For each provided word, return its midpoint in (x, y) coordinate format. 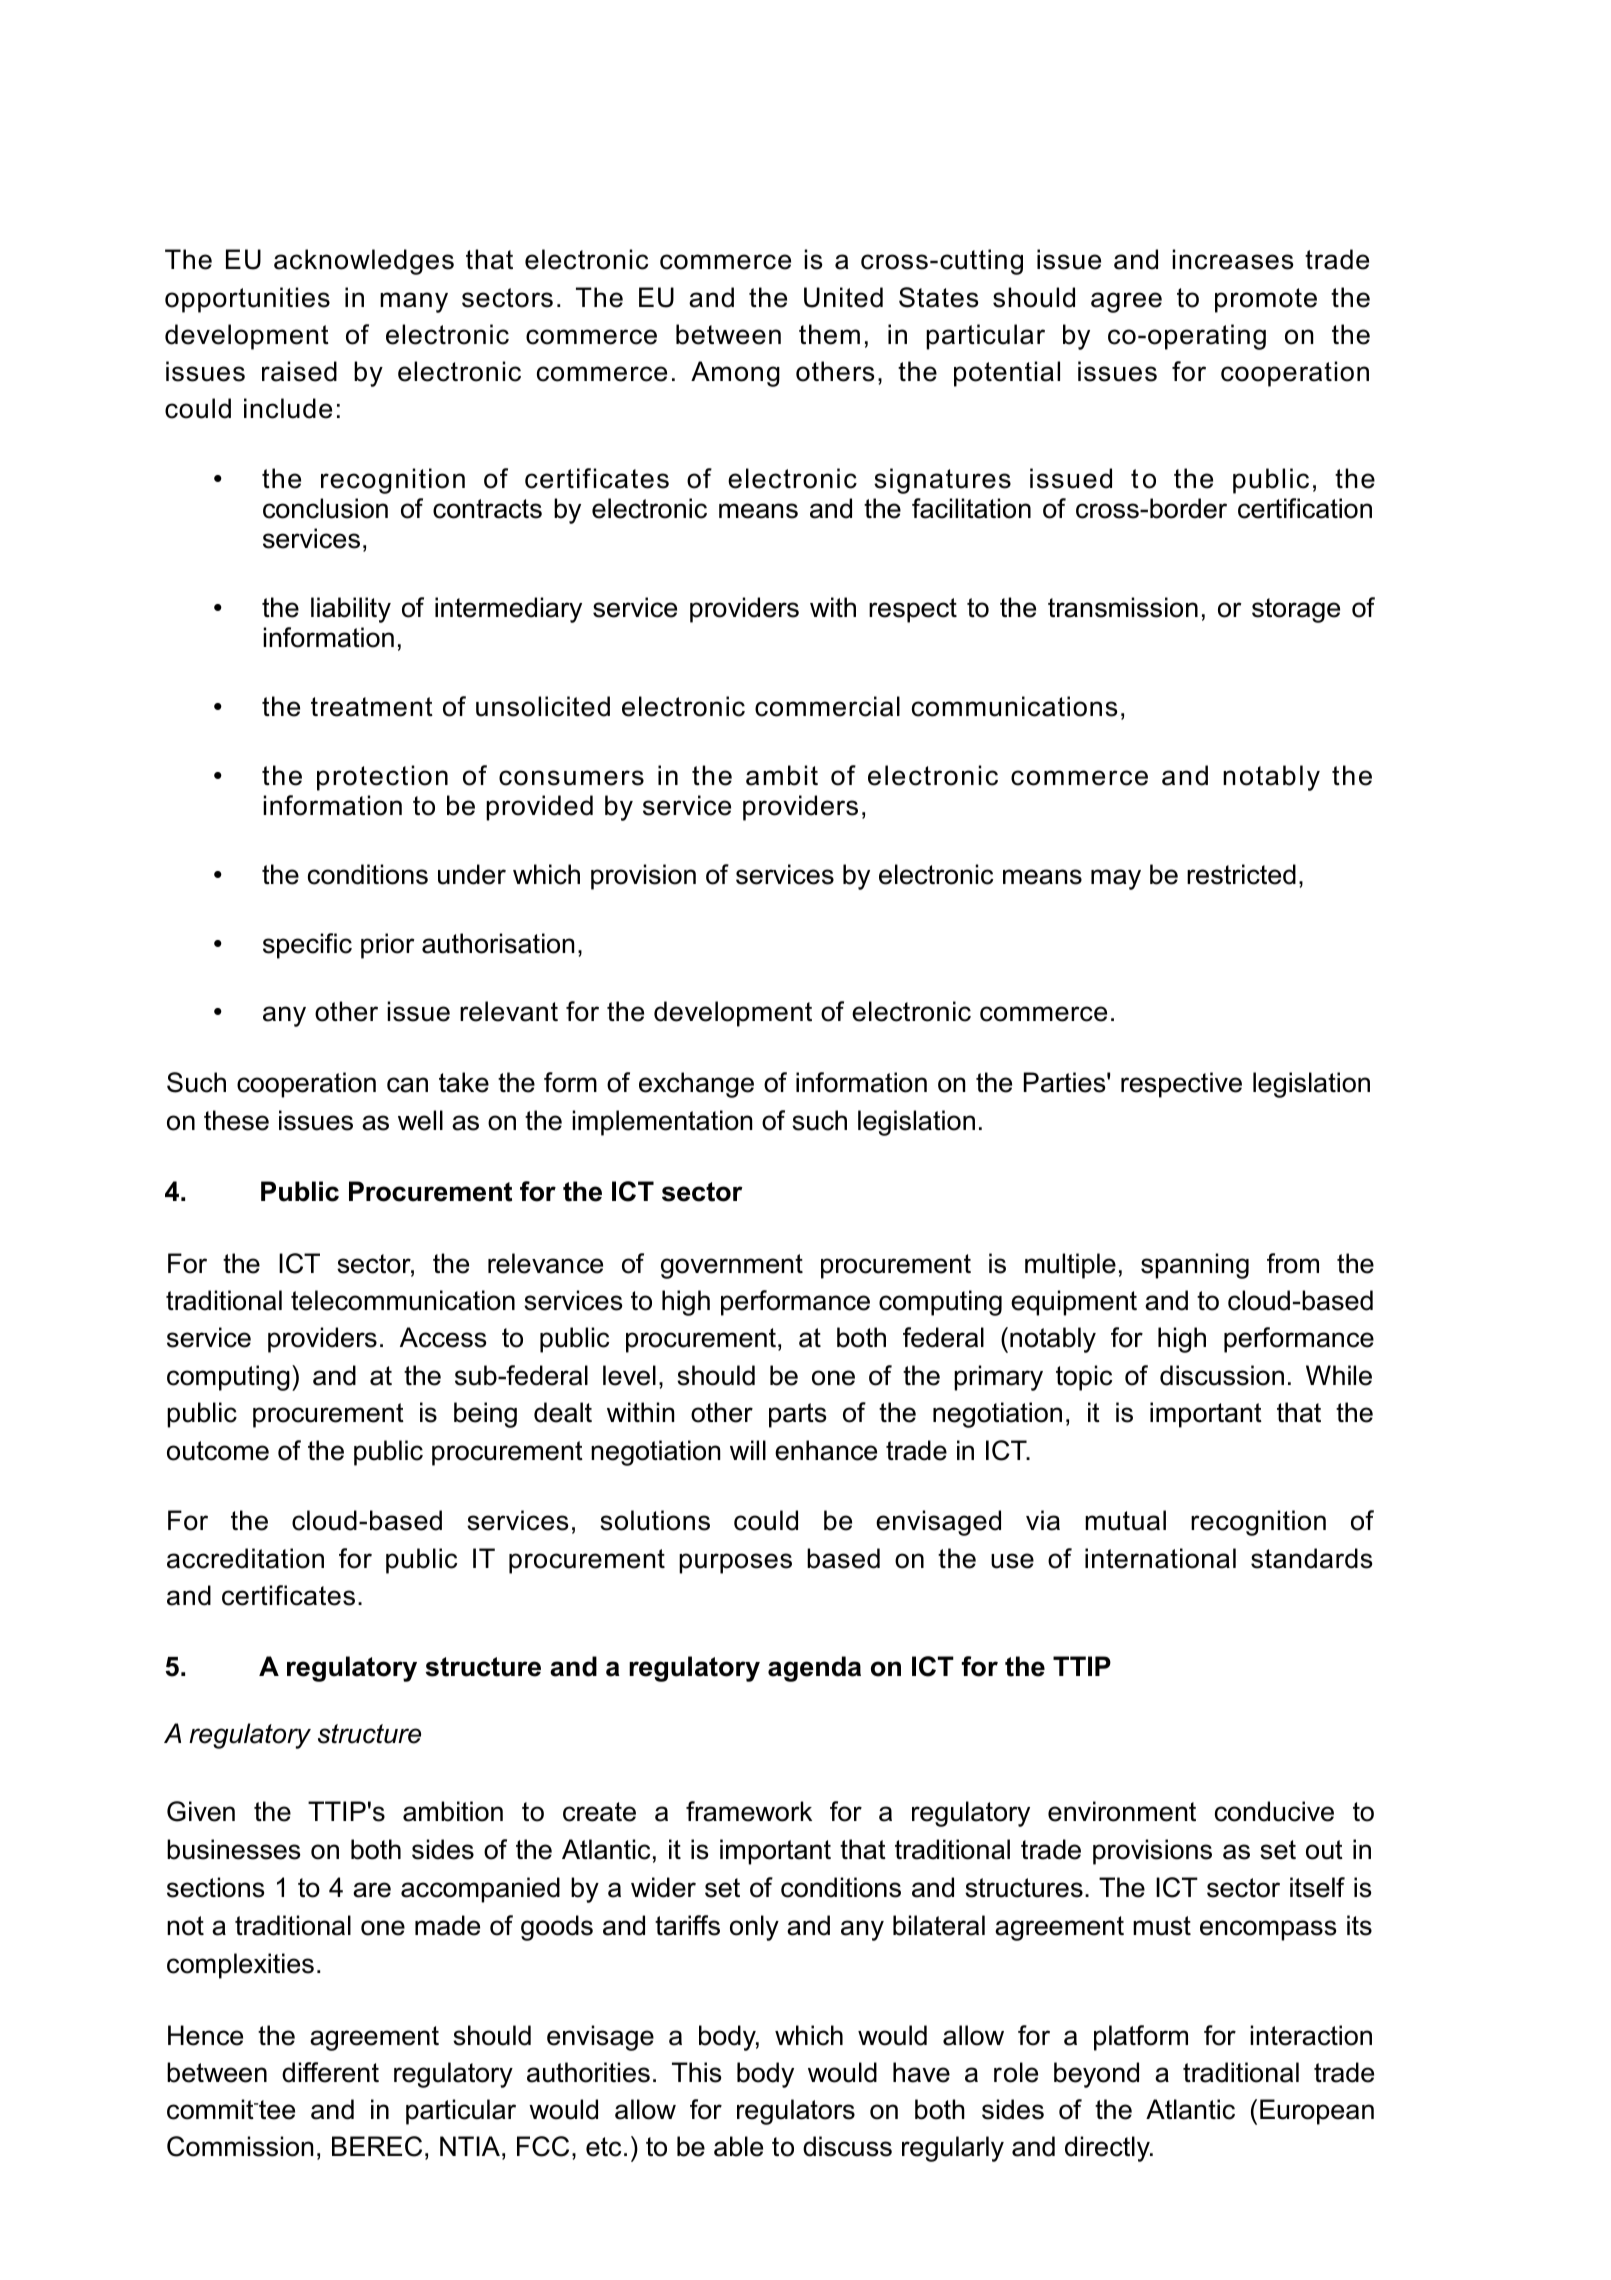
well (420, 1120)
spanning (1195, 1266)
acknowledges (364, 262)
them (829, 334)
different (330, 2072)
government (732, 1266)
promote (1266, 300)
